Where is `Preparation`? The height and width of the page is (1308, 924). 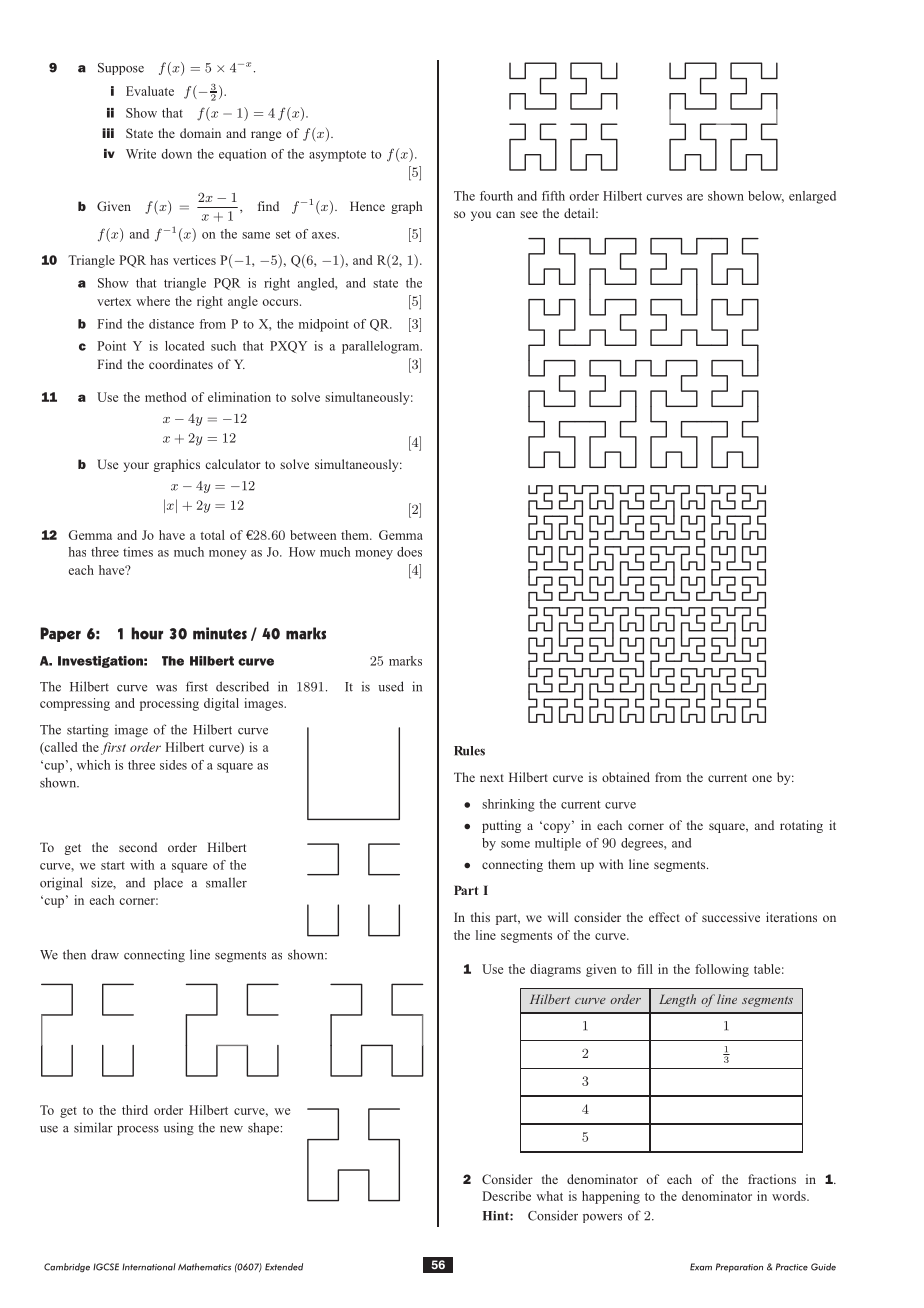 Preparation is located at coordinates (739, 1267).
